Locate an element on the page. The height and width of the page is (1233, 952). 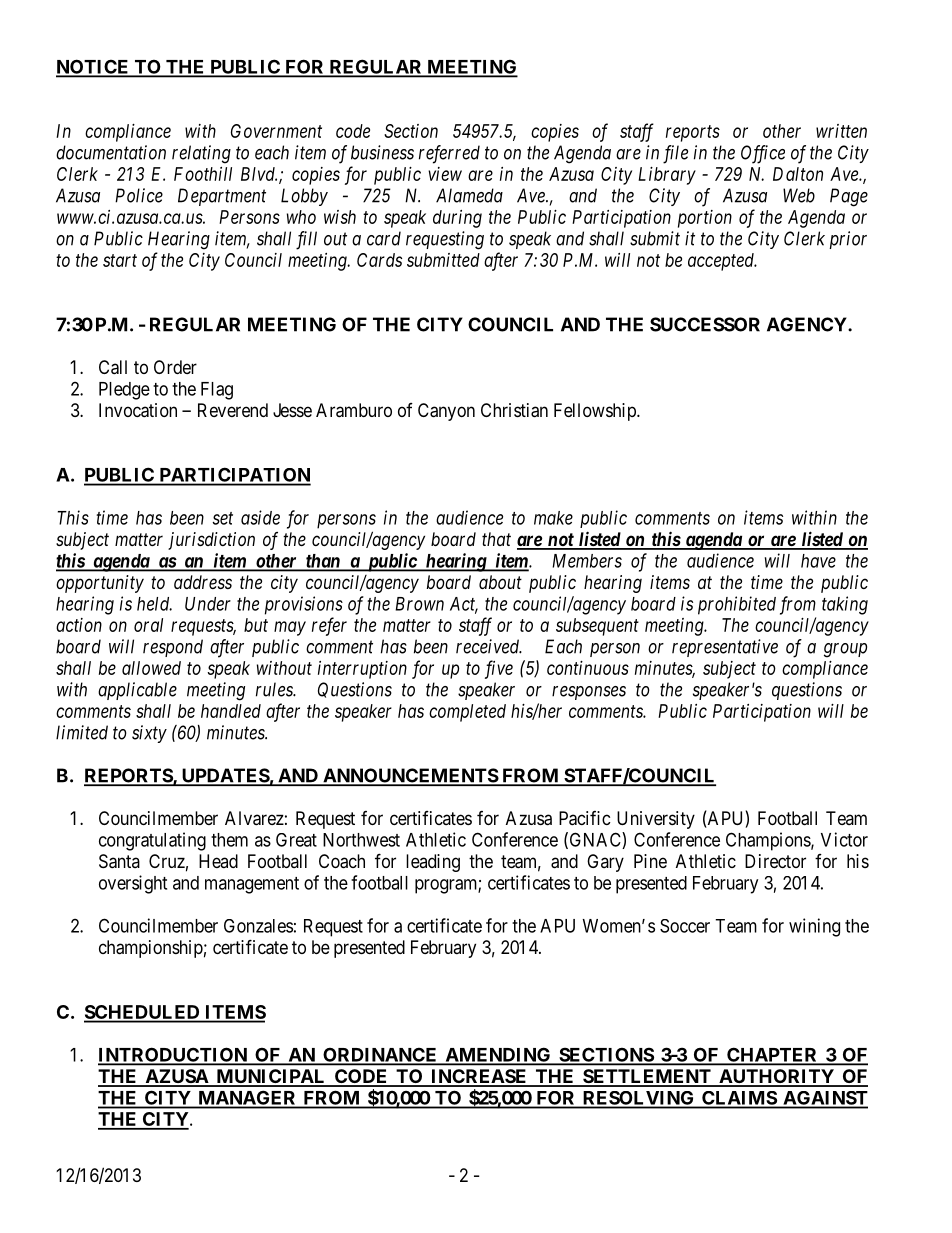
view is located at coordinates (445, 174).
